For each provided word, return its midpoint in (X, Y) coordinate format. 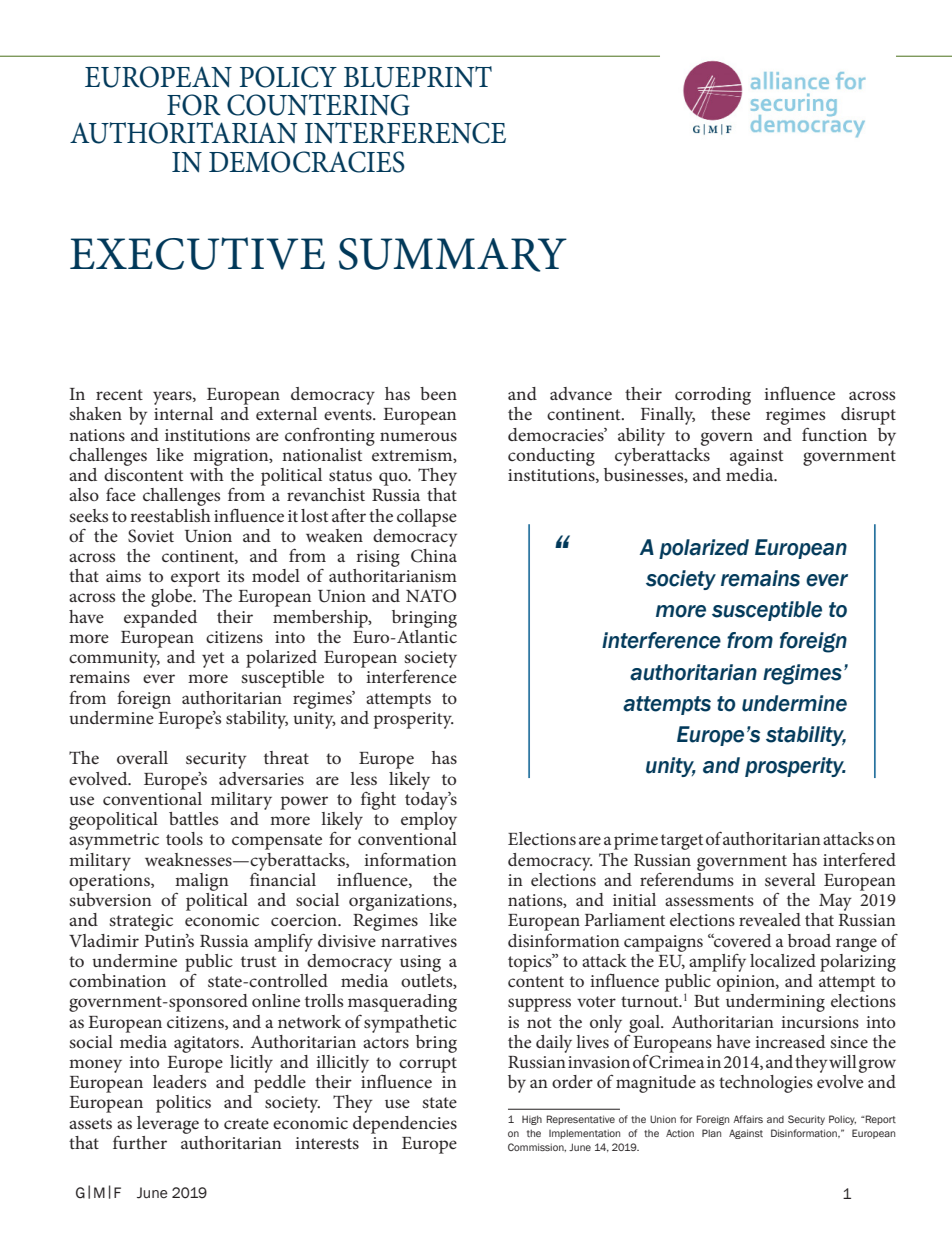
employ (429, 819)
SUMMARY (453, 255)
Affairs (748, 1119)
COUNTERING (318, 105)
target (682, 842)
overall (142, 757)
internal (183, 413)
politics (183, 1104)
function (834, 434)
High (532, 1120)
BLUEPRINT (418, 77)
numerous (418, 436)
